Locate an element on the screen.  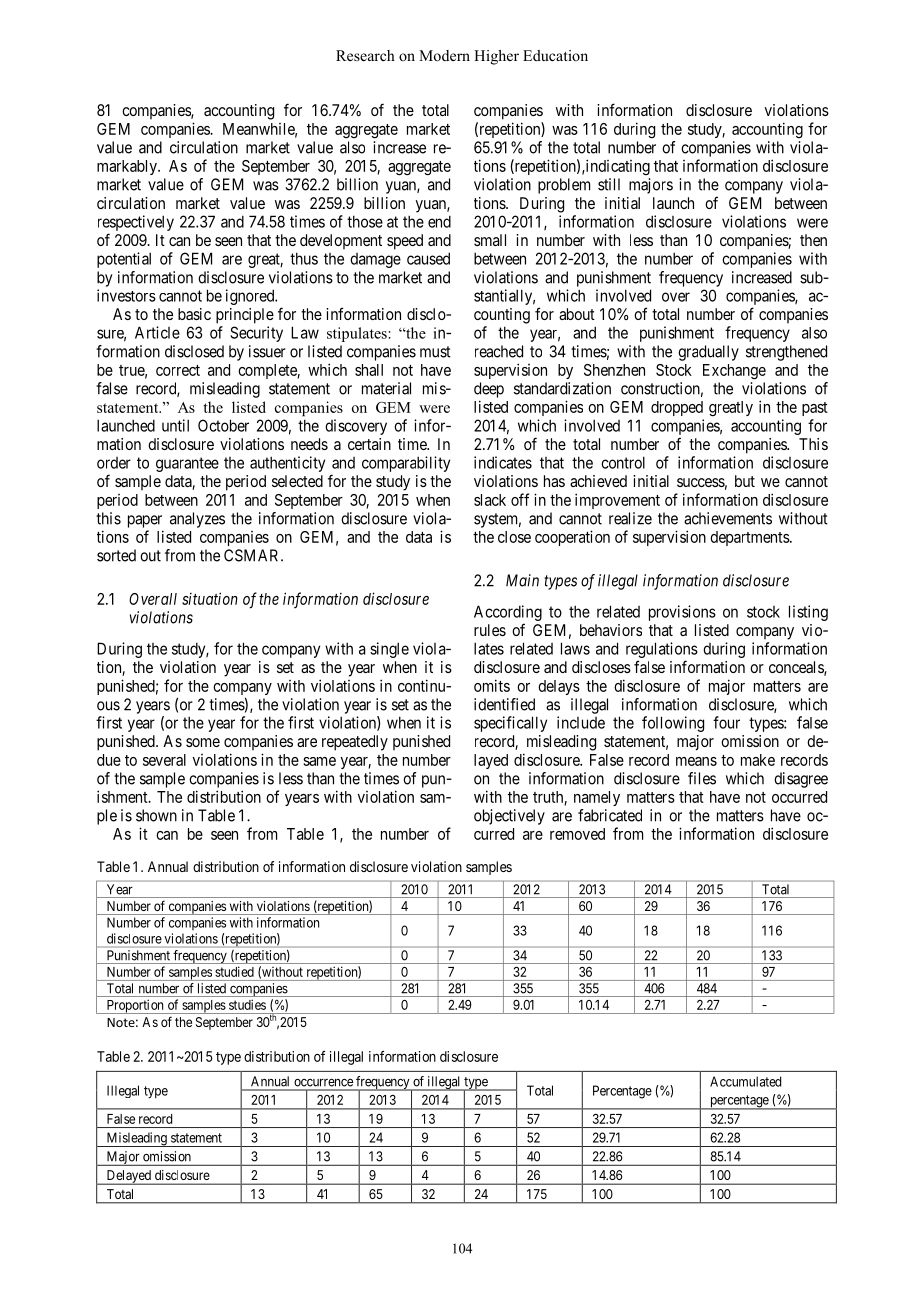
shown is located at coordinates (156, 815).
